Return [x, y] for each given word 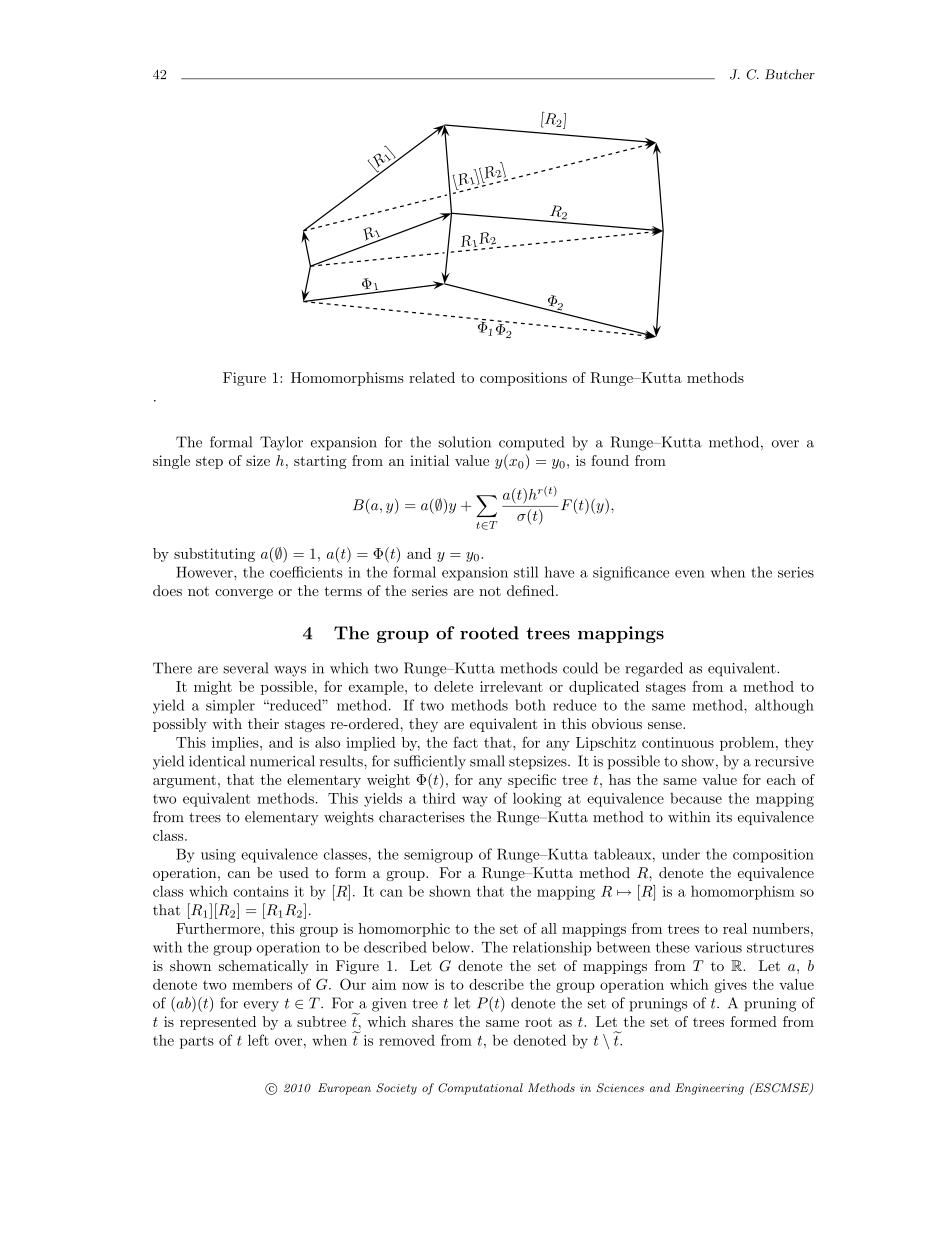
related [432, 377]
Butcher [790, 74]
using [218, 856]
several [245, 668]
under [681, 854]
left [258, 1040]
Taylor [281, 443]
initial [429, 460]
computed [531, 443]
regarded [654, 669]
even [690, 574]
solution [464, 442]
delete [453, 686]
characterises [422, 817]
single [171, 462]
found [610, 460]
